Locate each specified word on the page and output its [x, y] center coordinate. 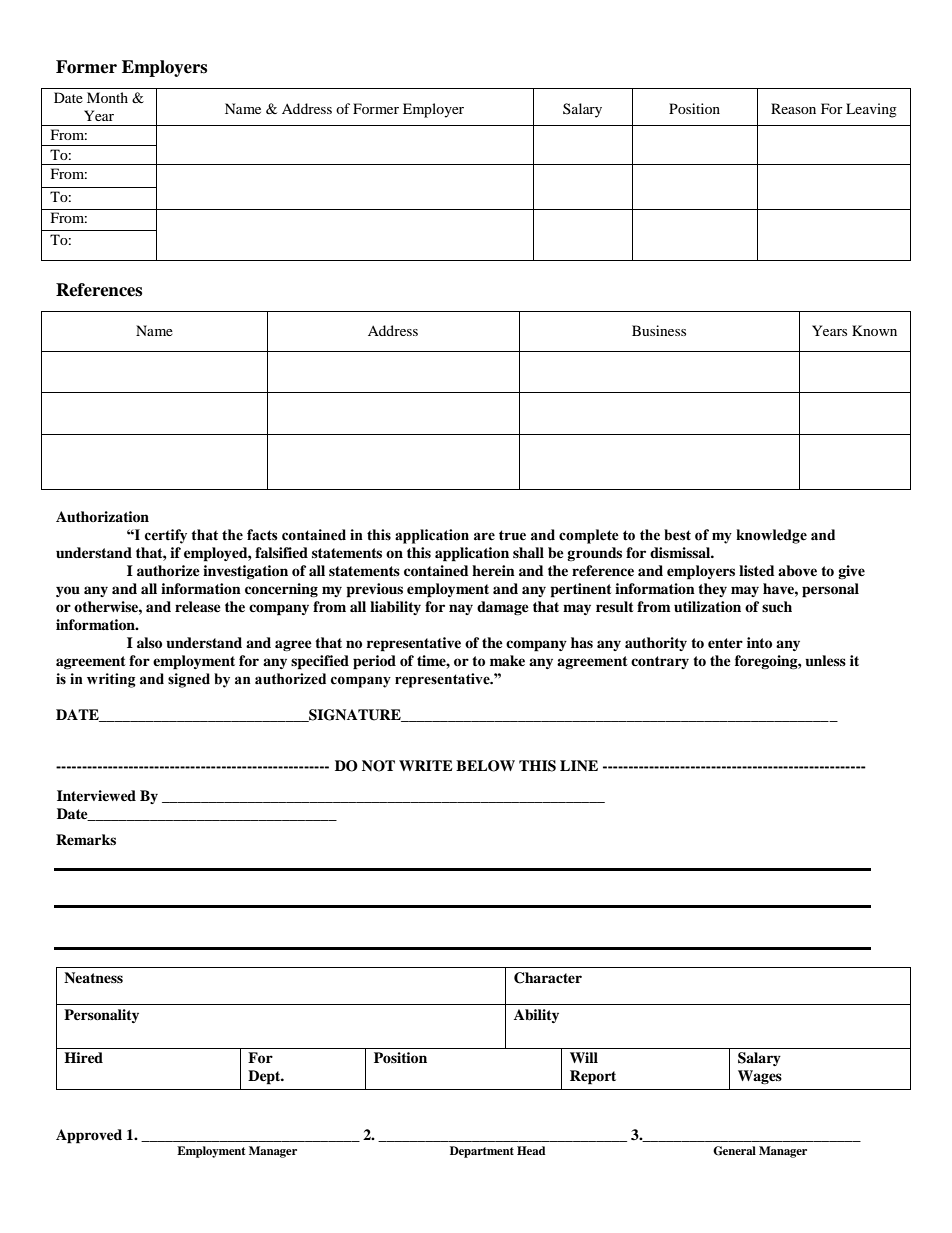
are [484, 536]
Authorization [102, 517]
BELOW [485, 766]
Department [482, 1152]
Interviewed [96, 795]
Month [107, 97]
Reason [793, 108]
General [734, 1151]
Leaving [871, 110]
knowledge [771, 536]
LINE [579, 765]
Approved [89, 1136]
